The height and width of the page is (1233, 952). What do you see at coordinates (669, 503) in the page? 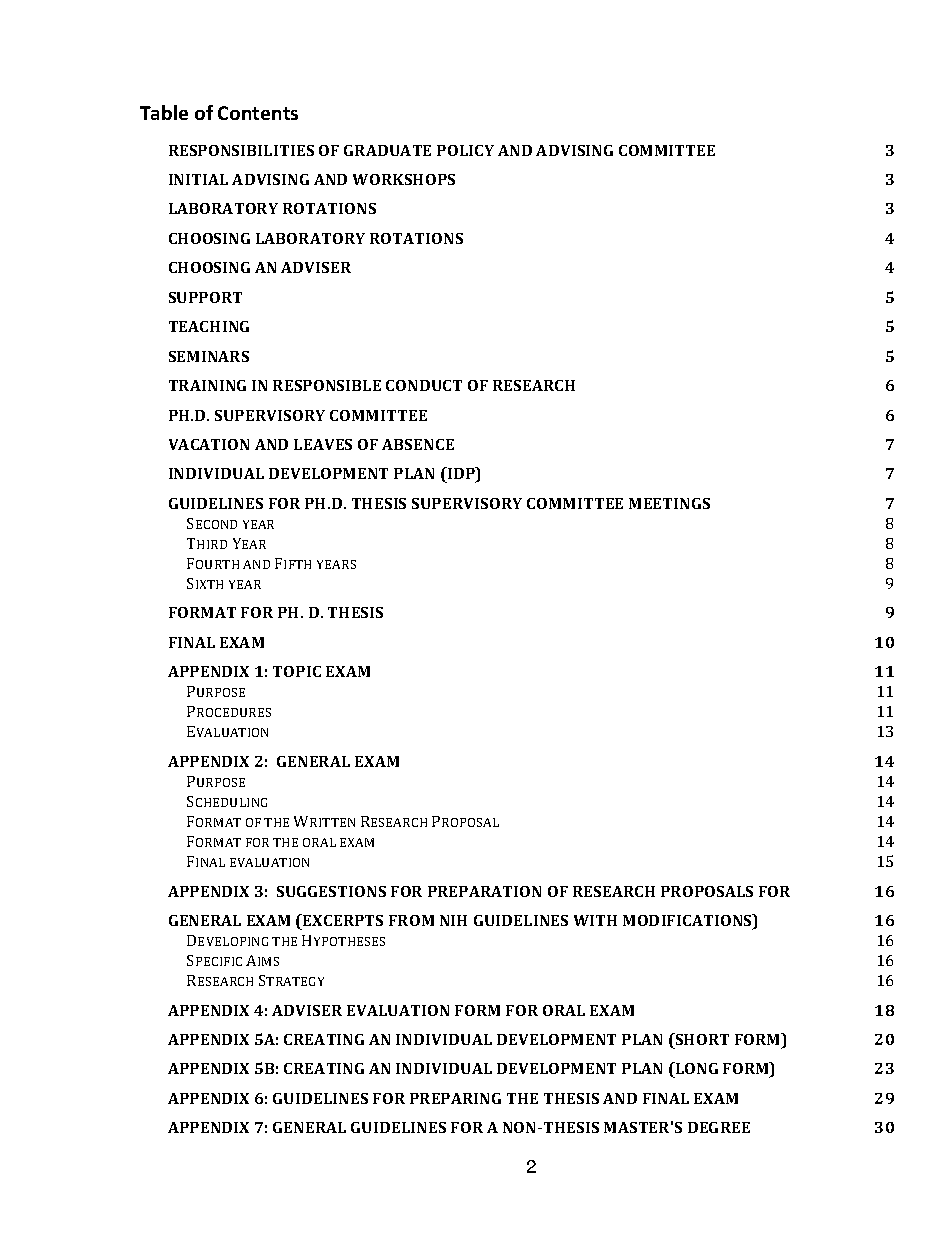
I see `MEETINGS` at bounding box center [669, 503].
